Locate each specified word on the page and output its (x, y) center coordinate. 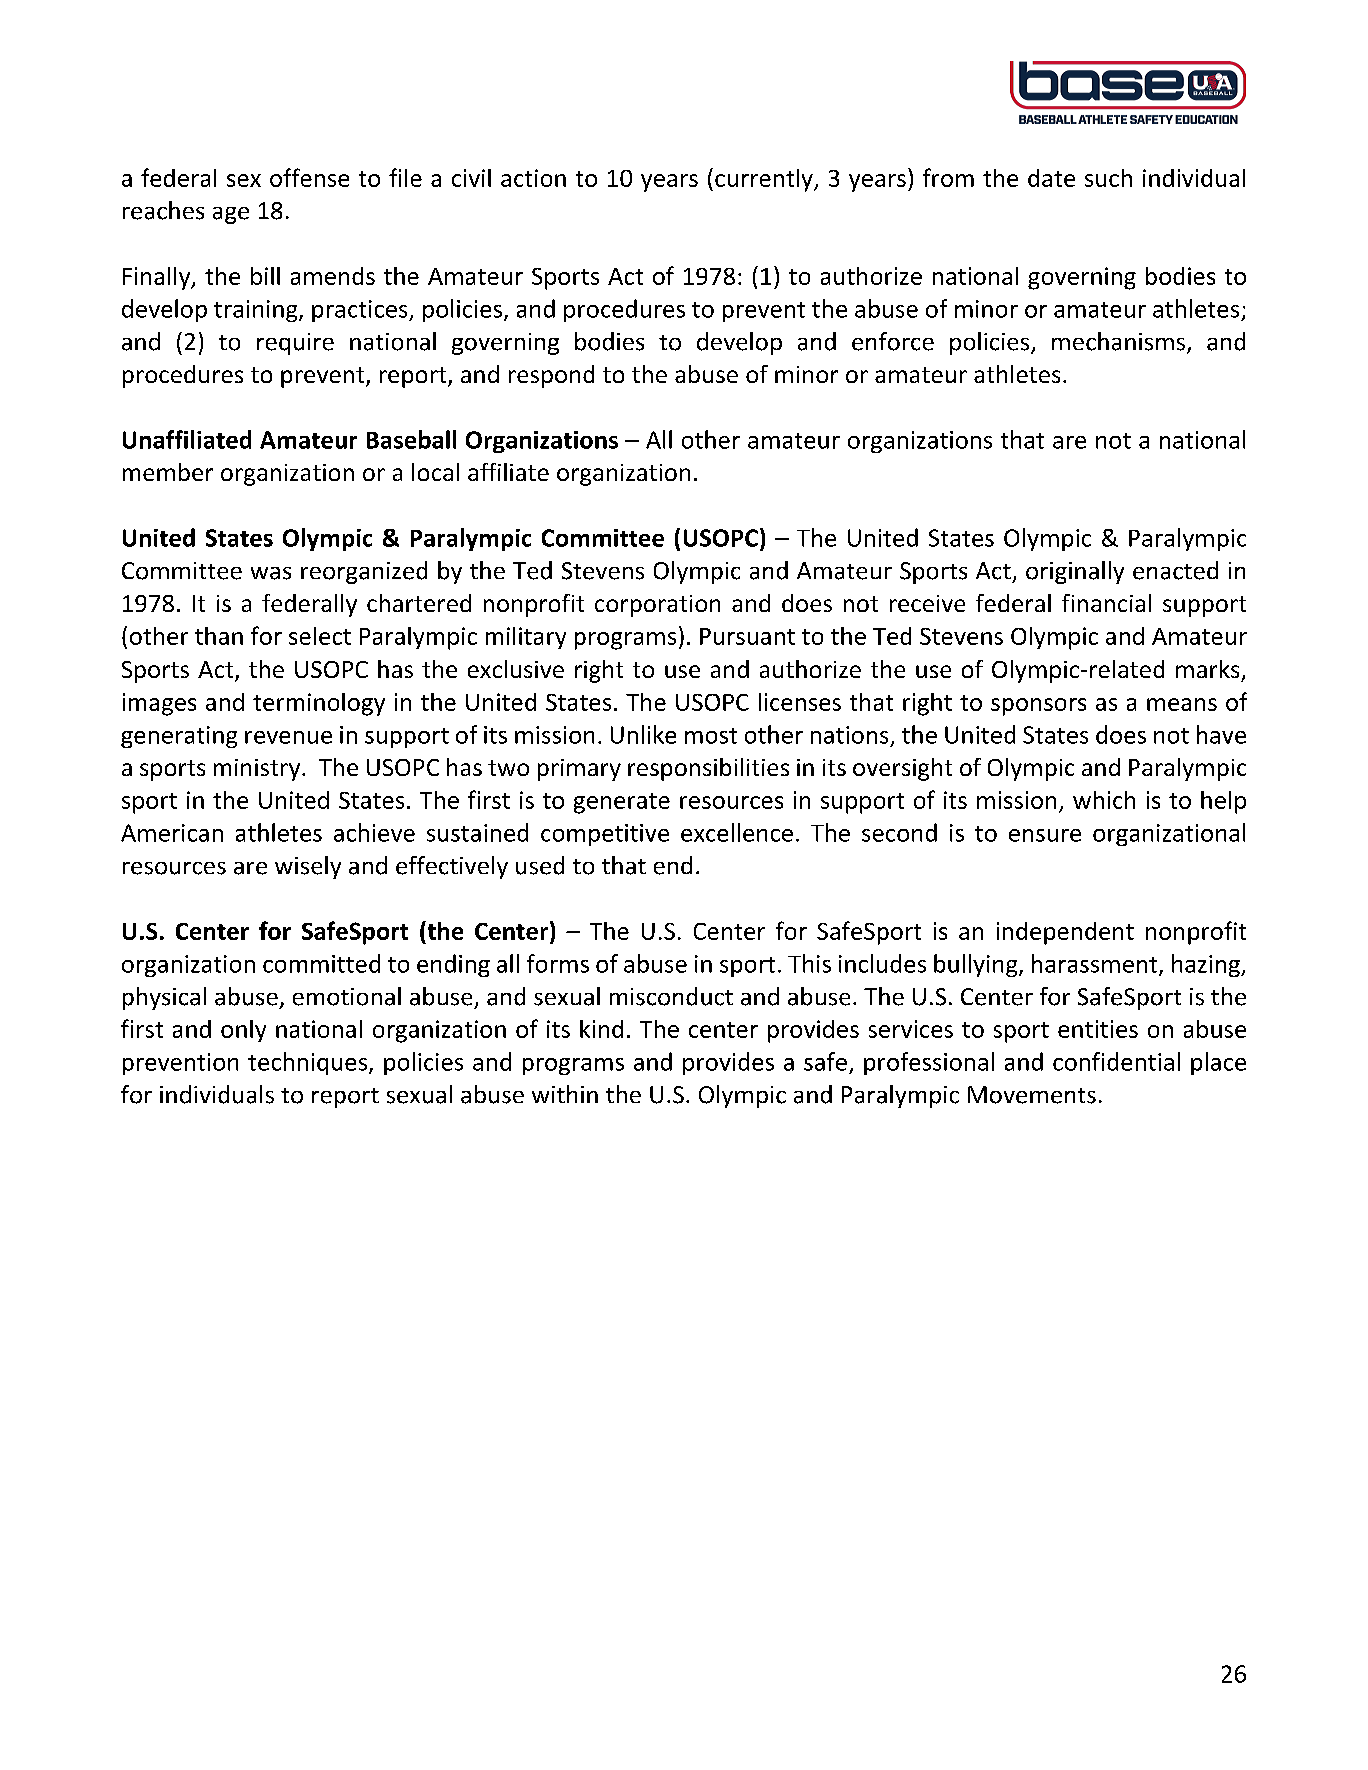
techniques (309, 1063)
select (320, 636)
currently (765, 180)
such (1108, 178)
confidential (1116, 1061)
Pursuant (747, 636)
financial (1106, 603)
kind (601, 1029)
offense (309, 177)
